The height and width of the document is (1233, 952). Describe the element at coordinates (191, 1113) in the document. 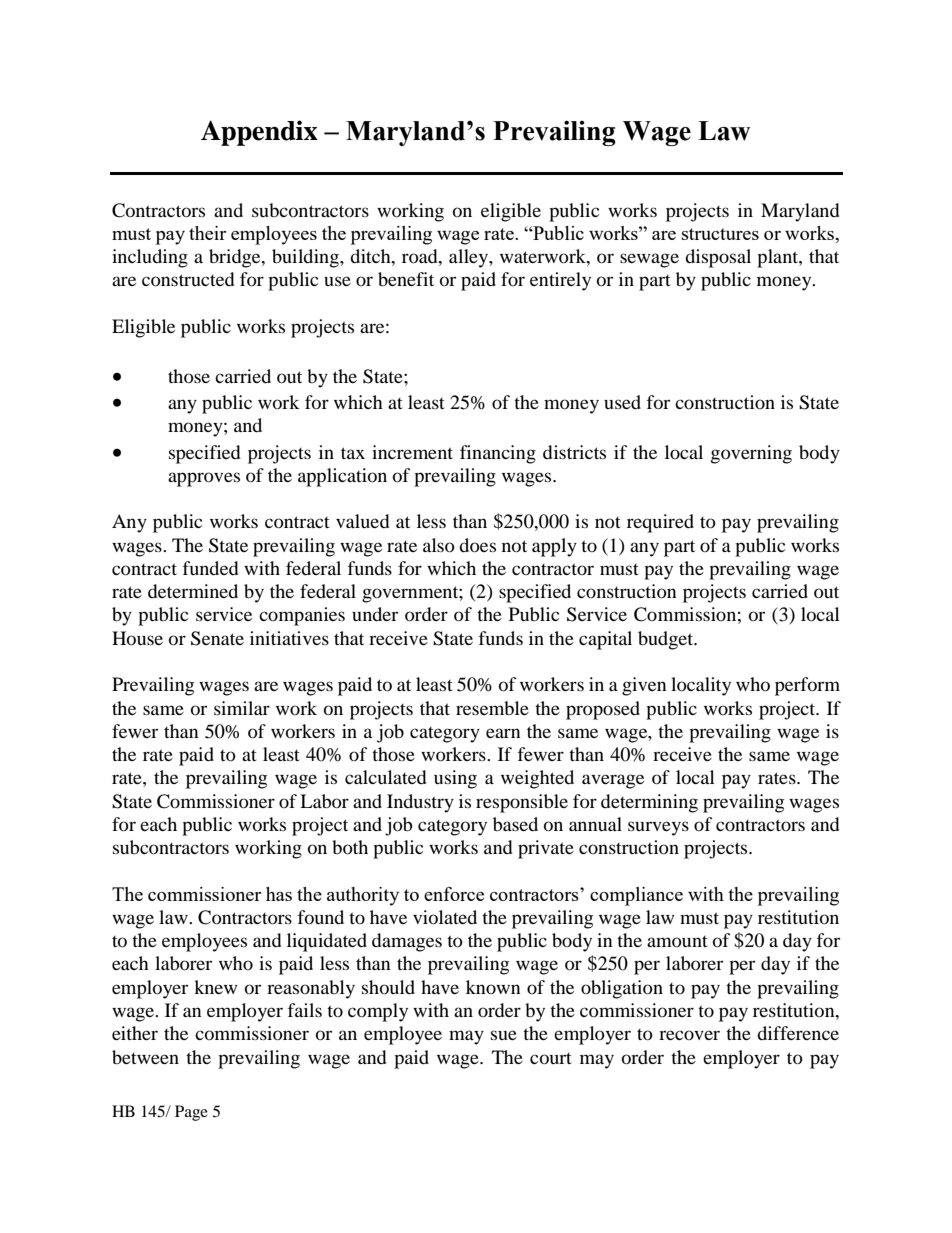

I see `Page` at that location.
